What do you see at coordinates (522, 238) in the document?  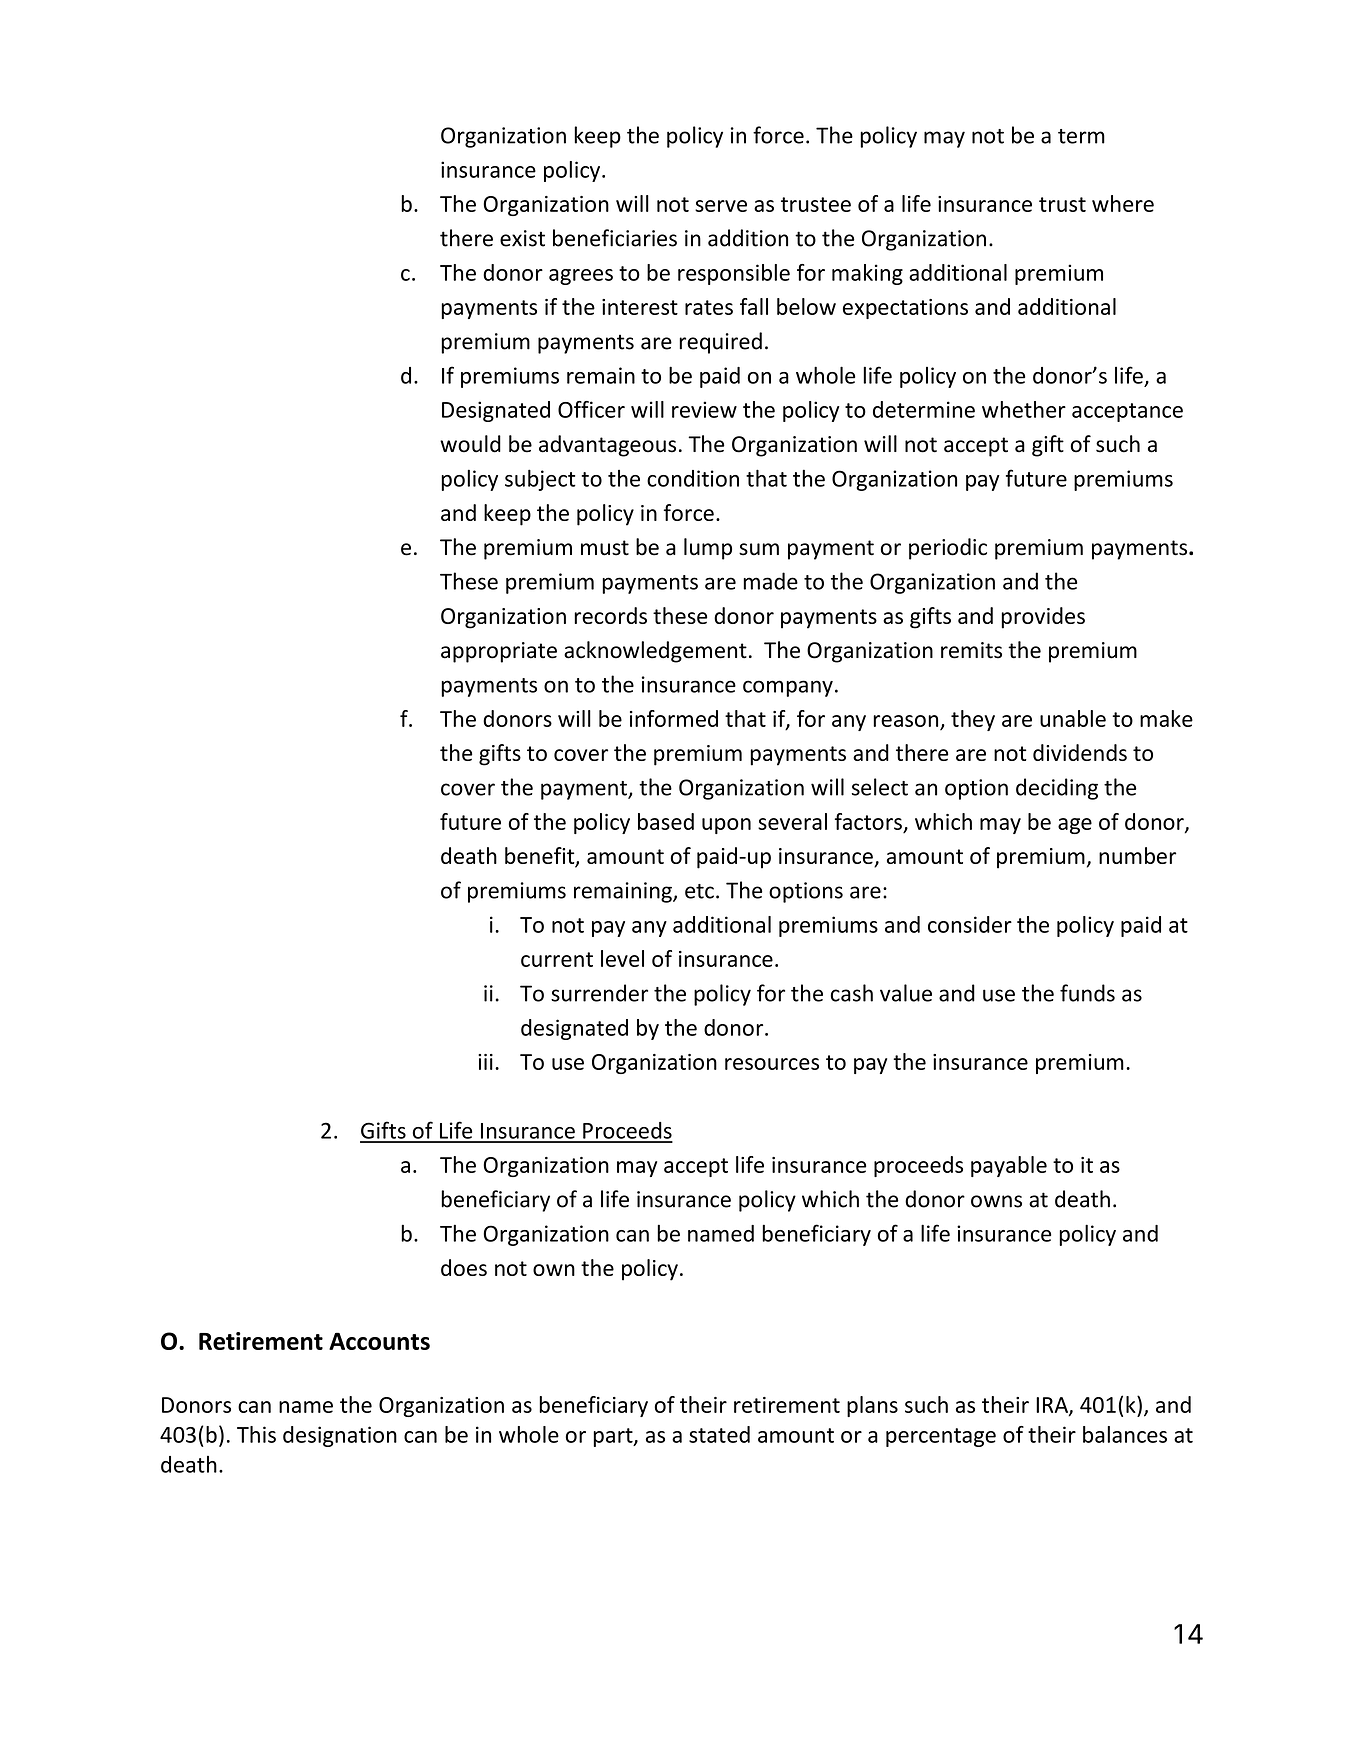 I see `exist` at bounding box center [522, 238].
